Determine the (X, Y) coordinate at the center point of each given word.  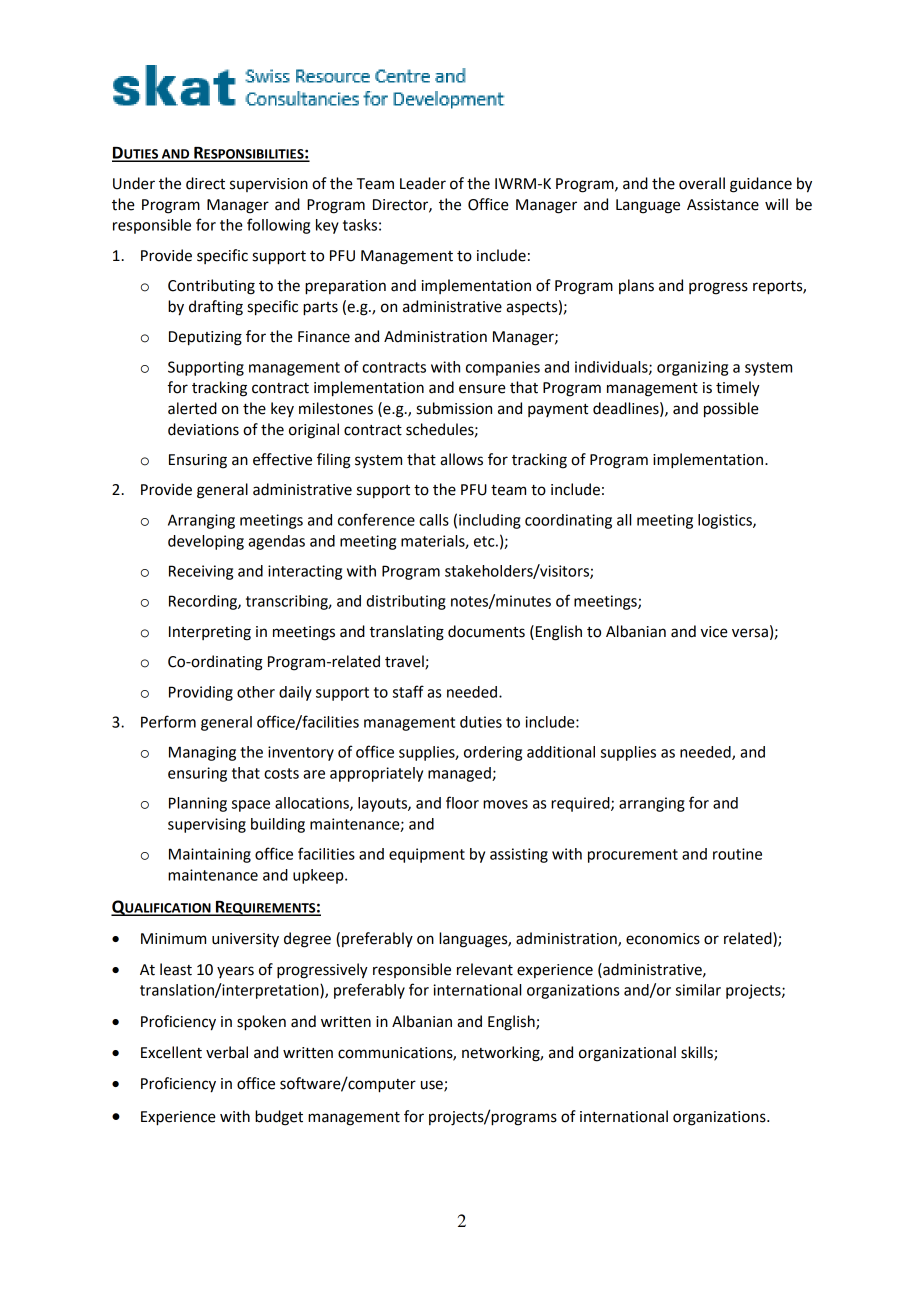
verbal (227, 1052)
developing (206, 542)
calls (434, 520)
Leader (423, 183)
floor (462, 802)
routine (737, 854)
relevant (485, 969)
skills (698, 1053)
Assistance (723, 205)
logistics (726, 521)
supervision (269, 185)
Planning (198, 804)
